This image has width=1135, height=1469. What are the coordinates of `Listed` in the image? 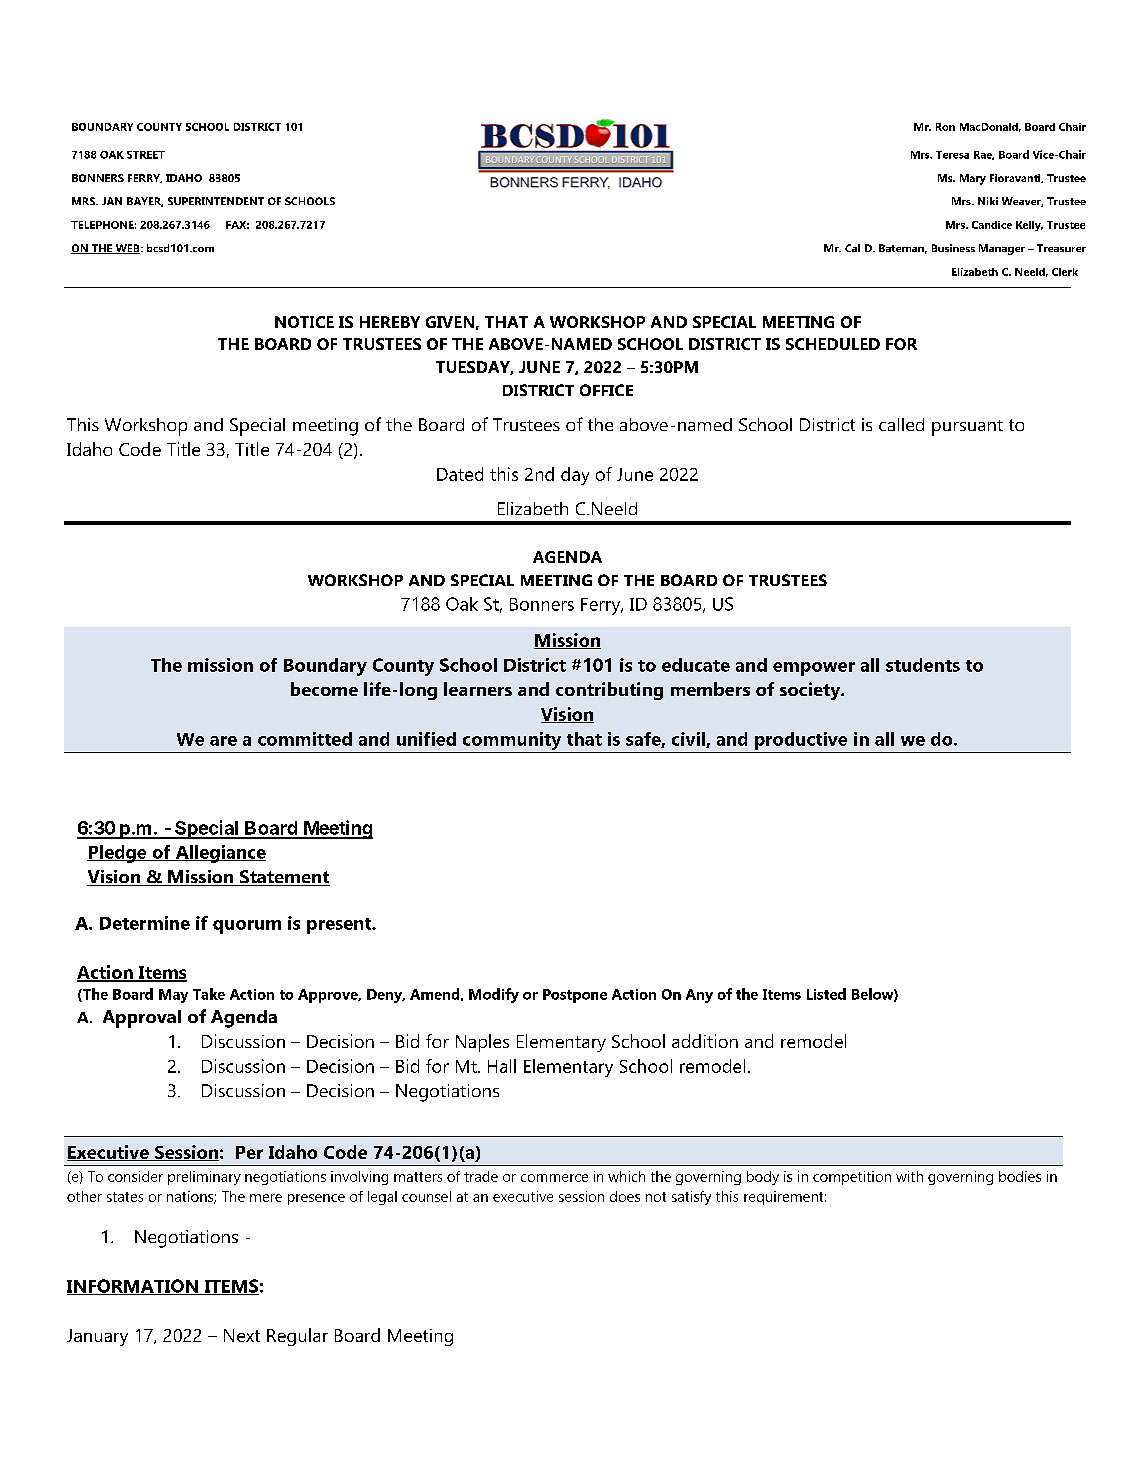 It's located at (826, 994).
